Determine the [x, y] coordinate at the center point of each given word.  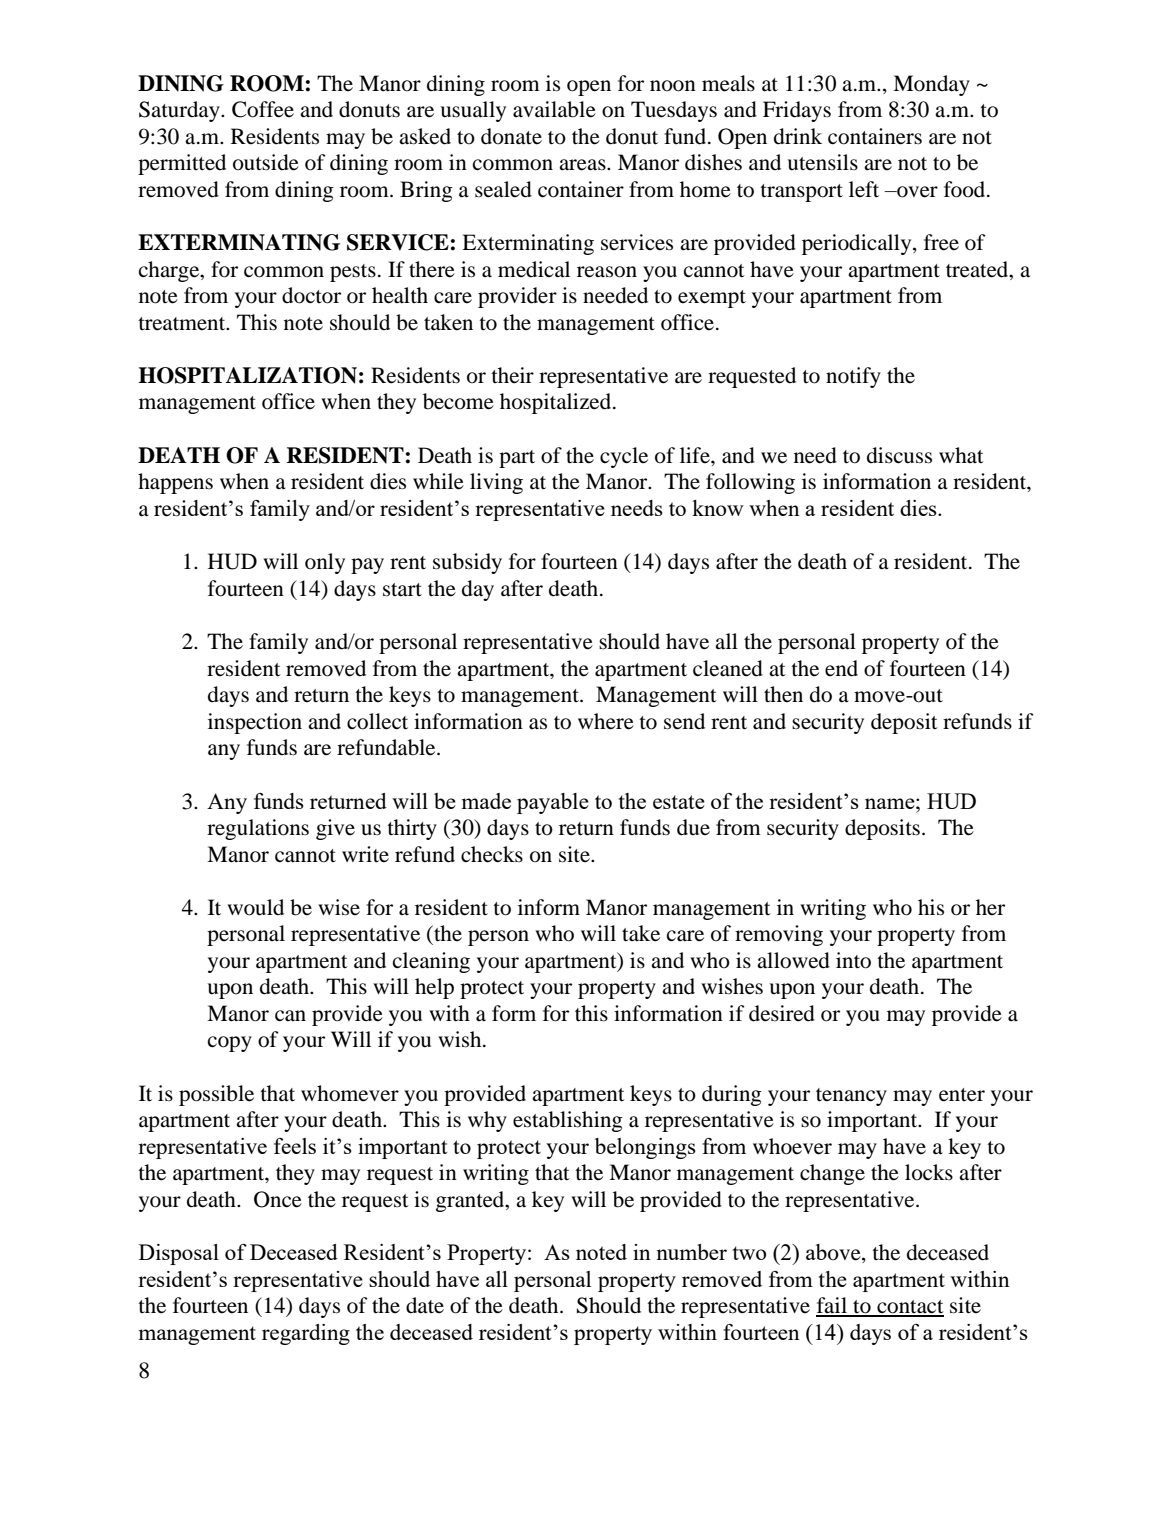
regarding [306, 1334]
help [434, 988]
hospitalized [557, 403]
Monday [931, 85]
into [853, 960]
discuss [899, 455]
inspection [255, 723]
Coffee [263, 109]
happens [175, 483]
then [783, 694]
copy [230, 1044]
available [554, 109]
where [606, 721]
